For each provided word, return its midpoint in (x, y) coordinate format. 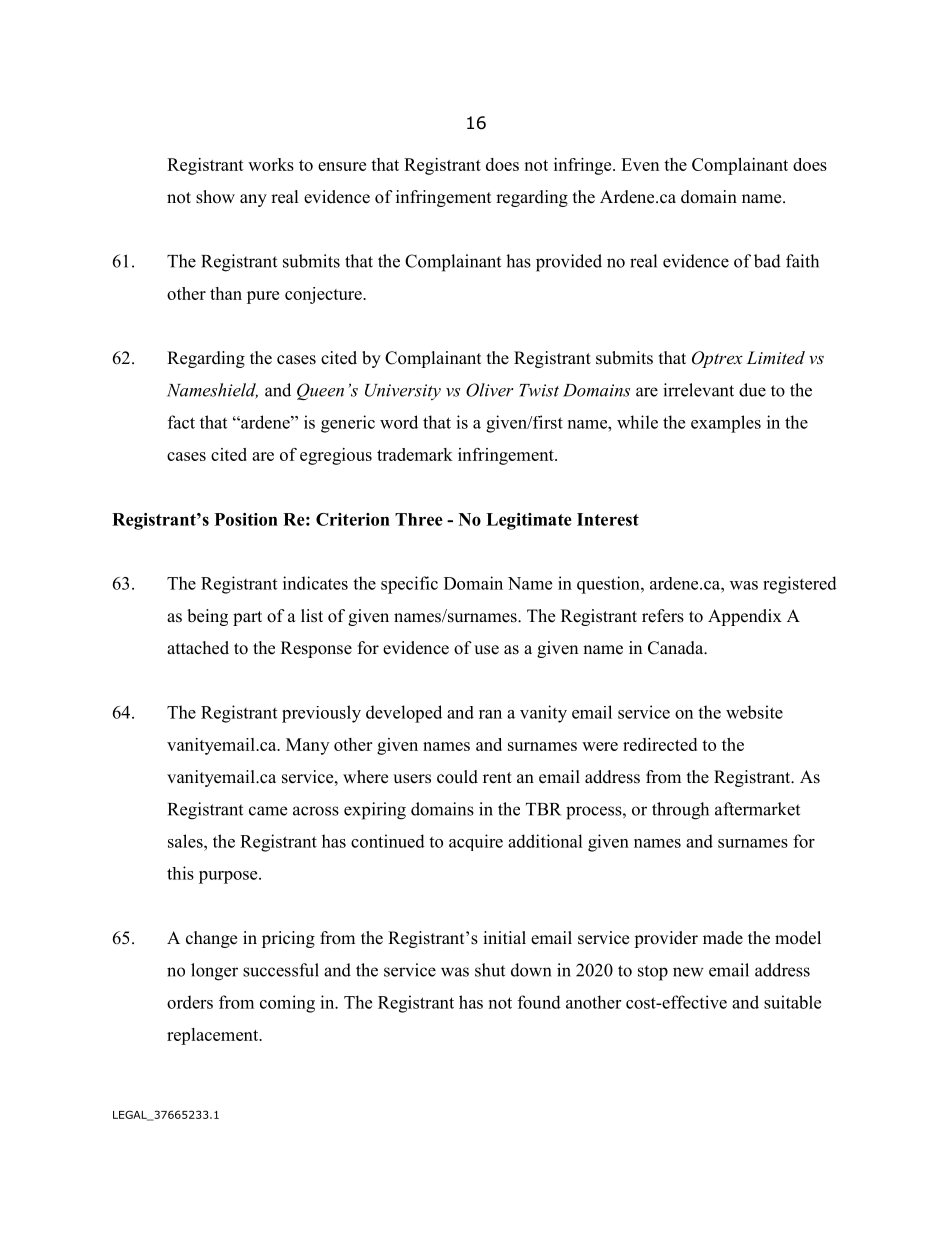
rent (497, 778)
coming (287, 1004)
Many (307, 746)
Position (246, 519)
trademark (415, 454)
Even (640, 164)
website (754, 712)
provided (569, 263)
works (271, 164)
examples (726, 424)
